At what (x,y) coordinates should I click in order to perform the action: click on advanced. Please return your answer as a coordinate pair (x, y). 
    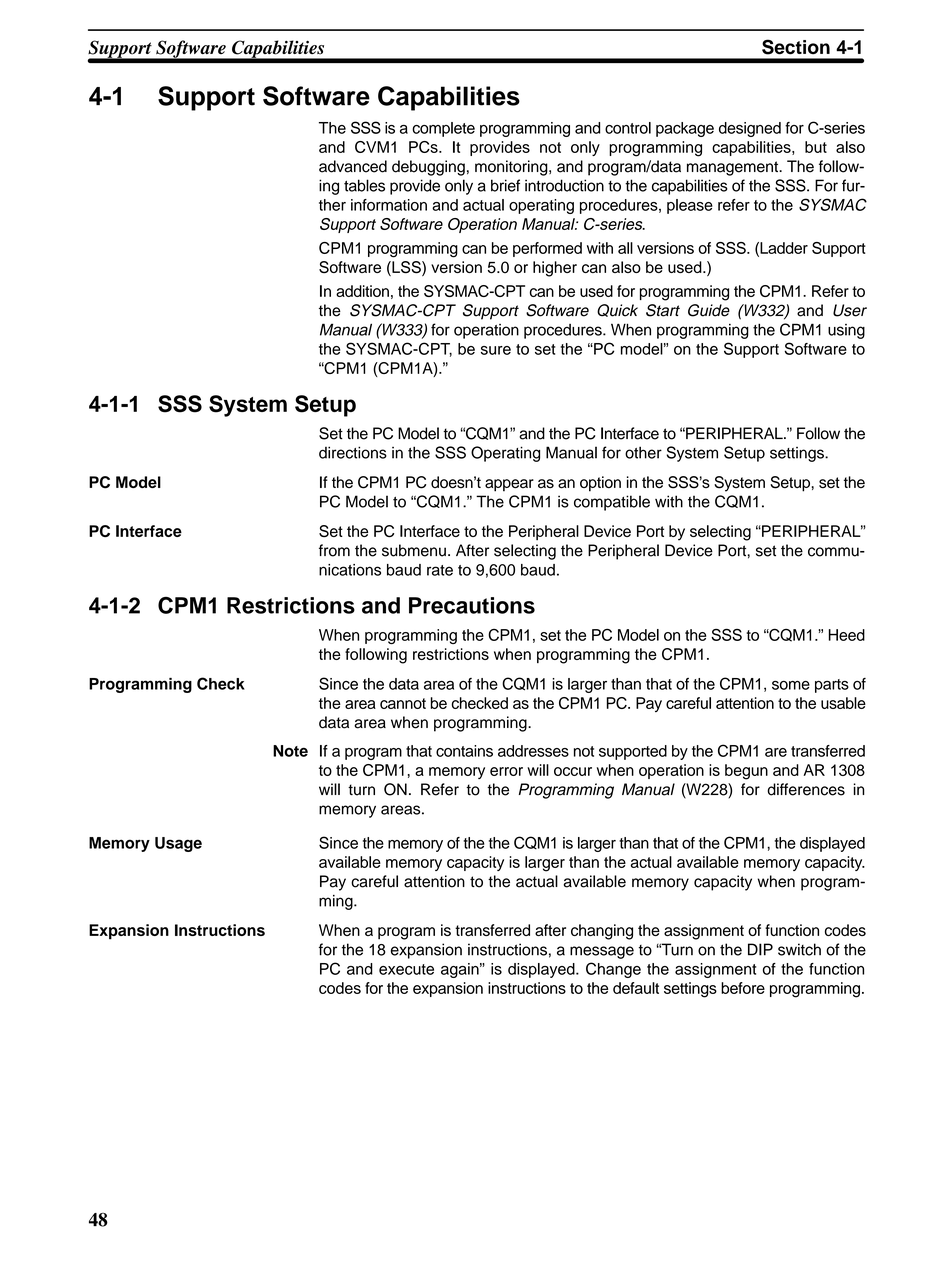
    Looking at the image, I should click on (353, 166).
